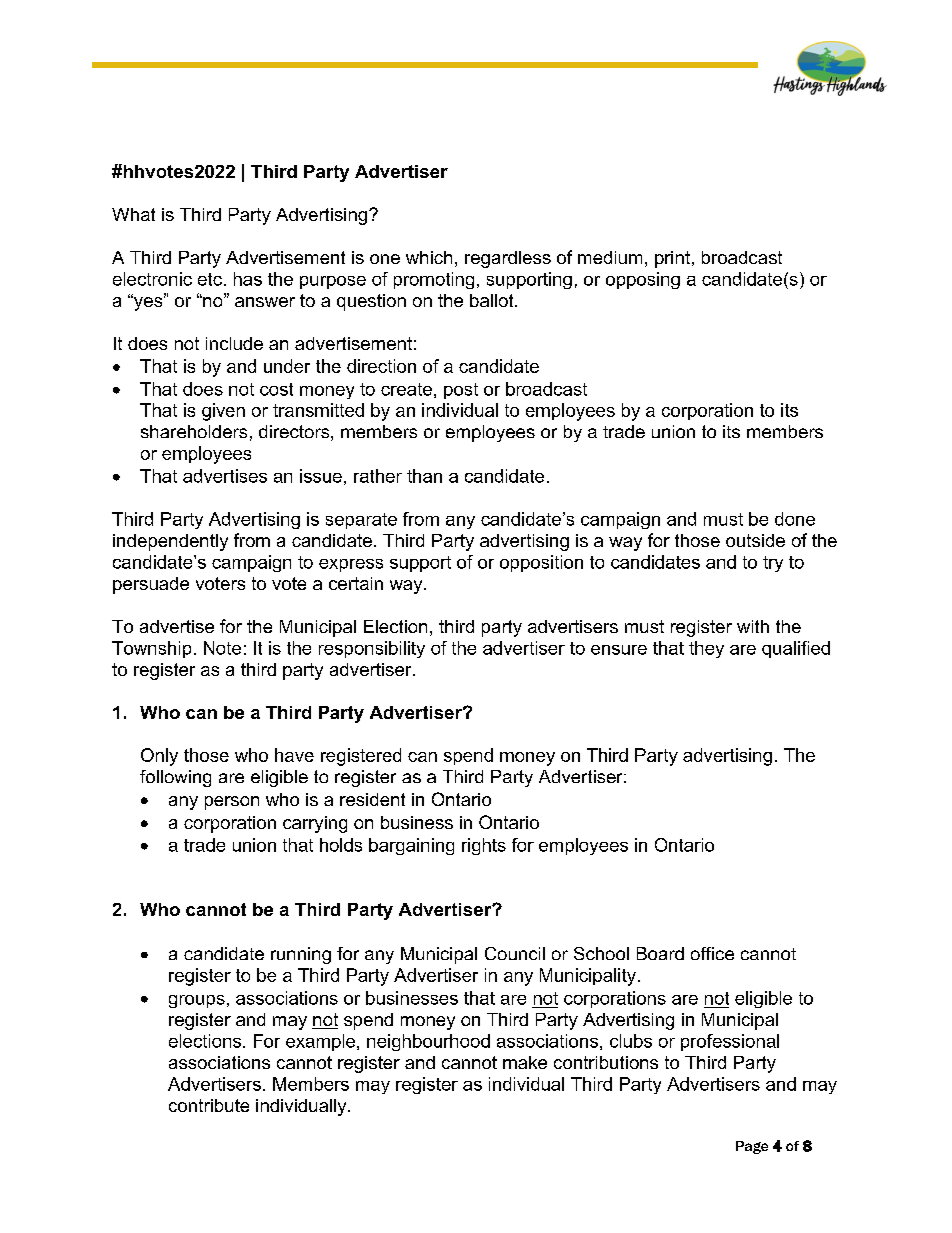  What do you see at coordinates (209, 1105) in the document?
I see `contribute` at bounding box center [209, 1105].
